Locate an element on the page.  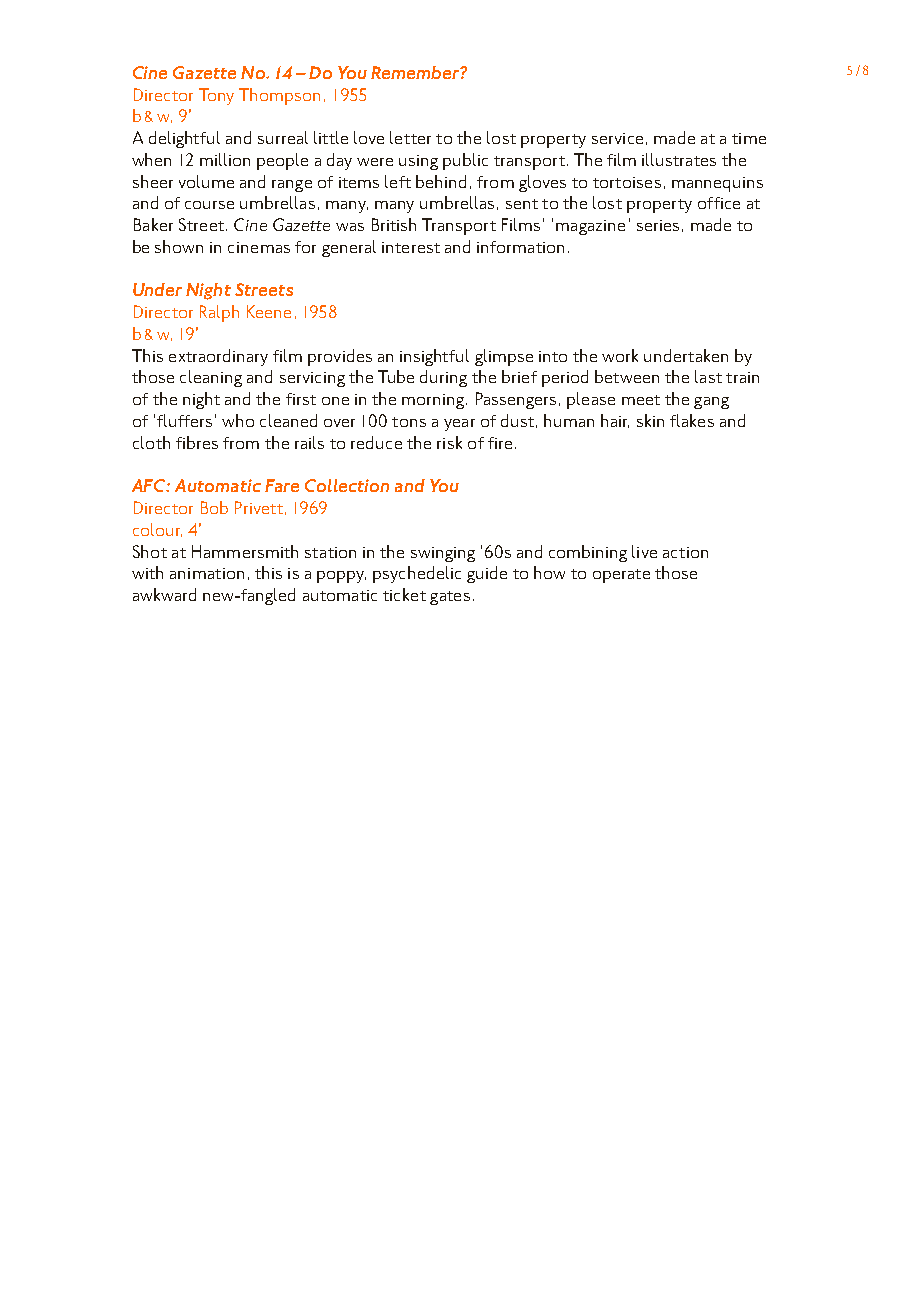
animation is located at coordinates (207, 573).
